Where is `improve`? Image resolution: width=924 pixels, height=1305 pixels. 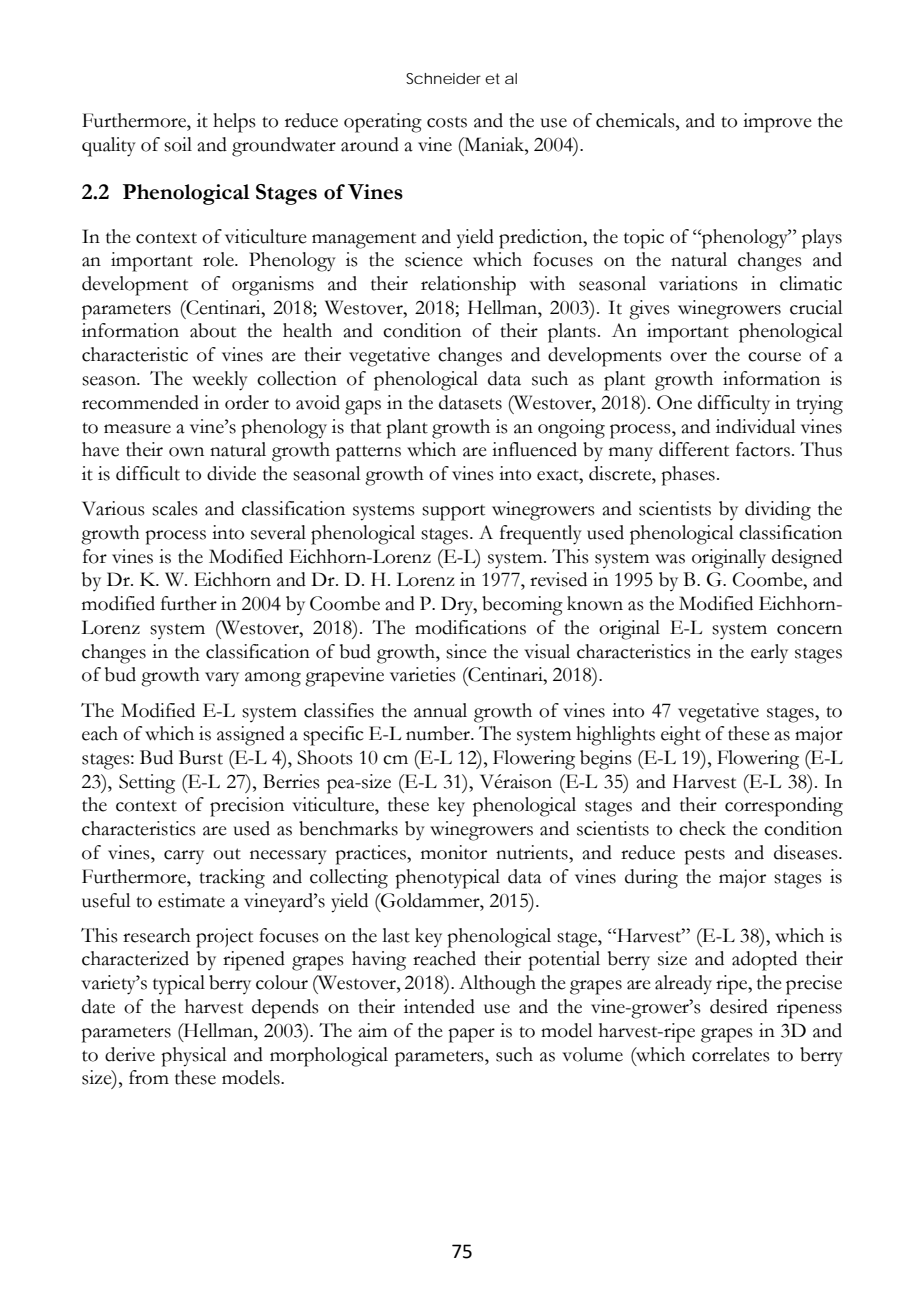
improve is located at coordinates (777, 123).
